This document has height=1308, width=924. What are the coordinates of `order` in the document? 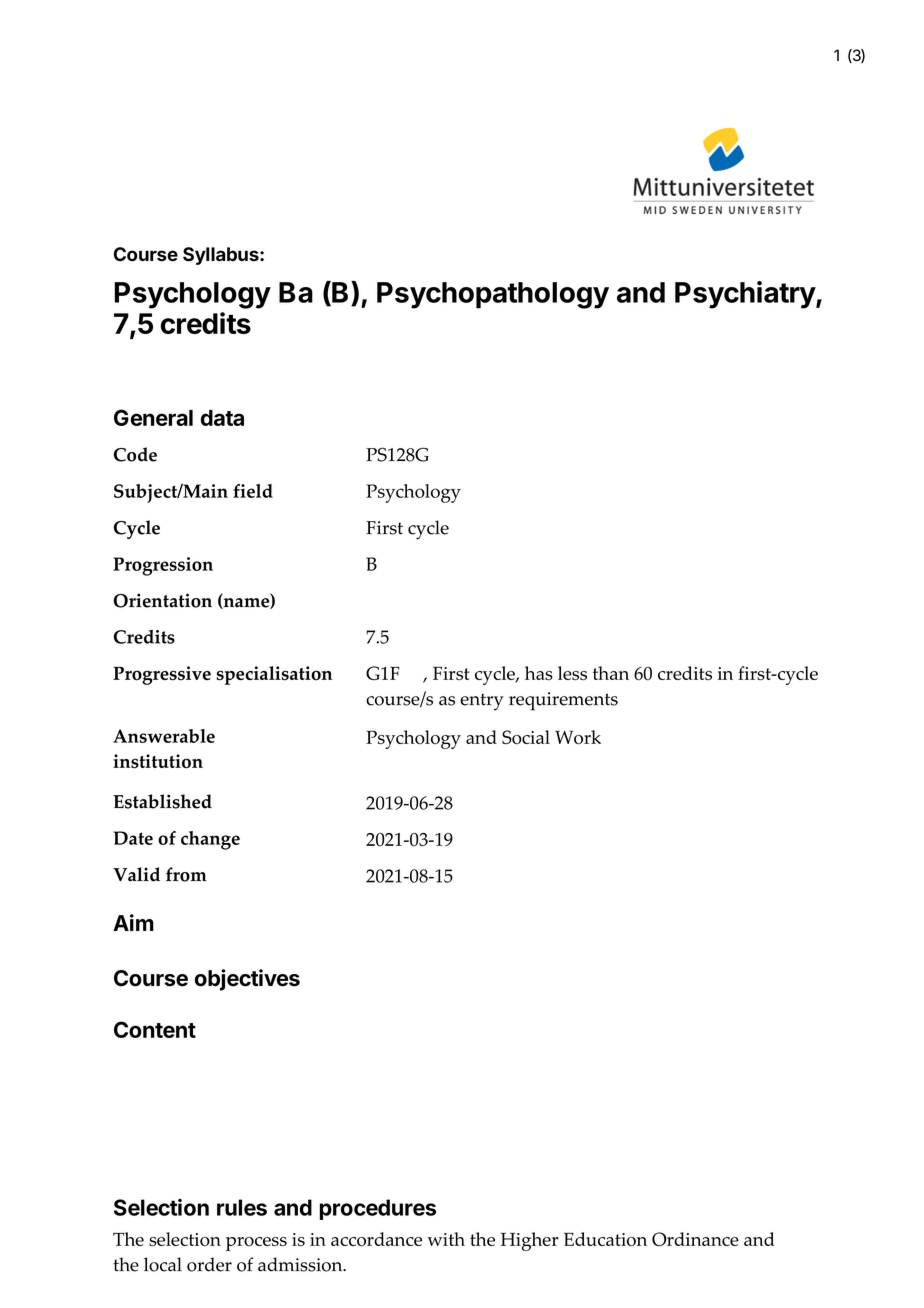 It's located at (209, 1264).
